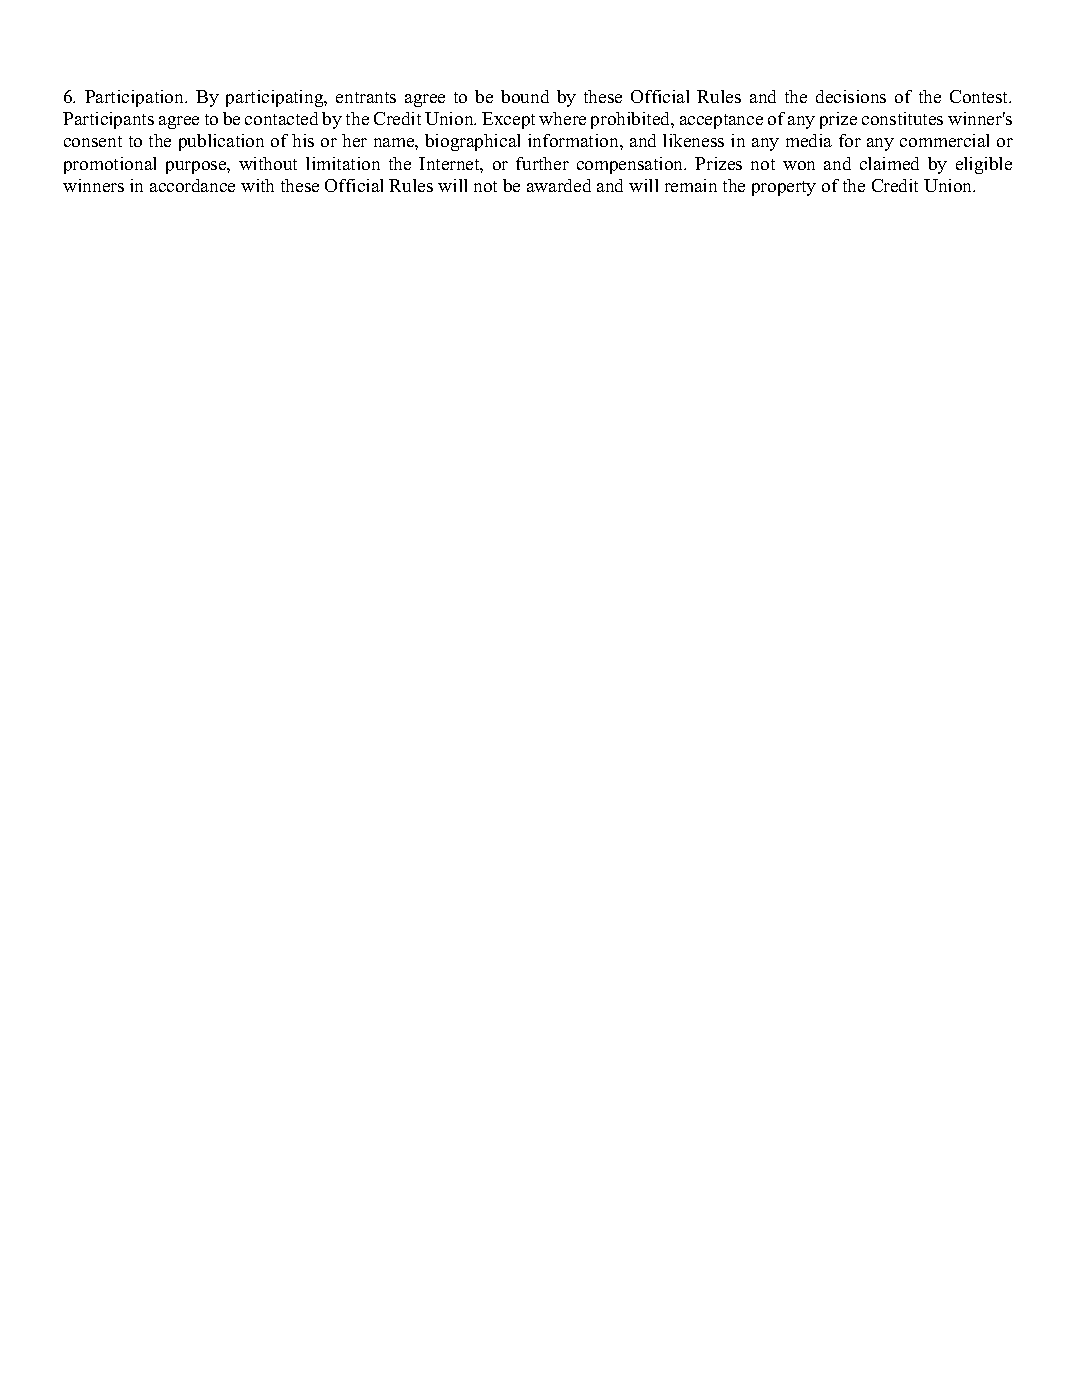  I want to click on accordance, so click(192, 185).
